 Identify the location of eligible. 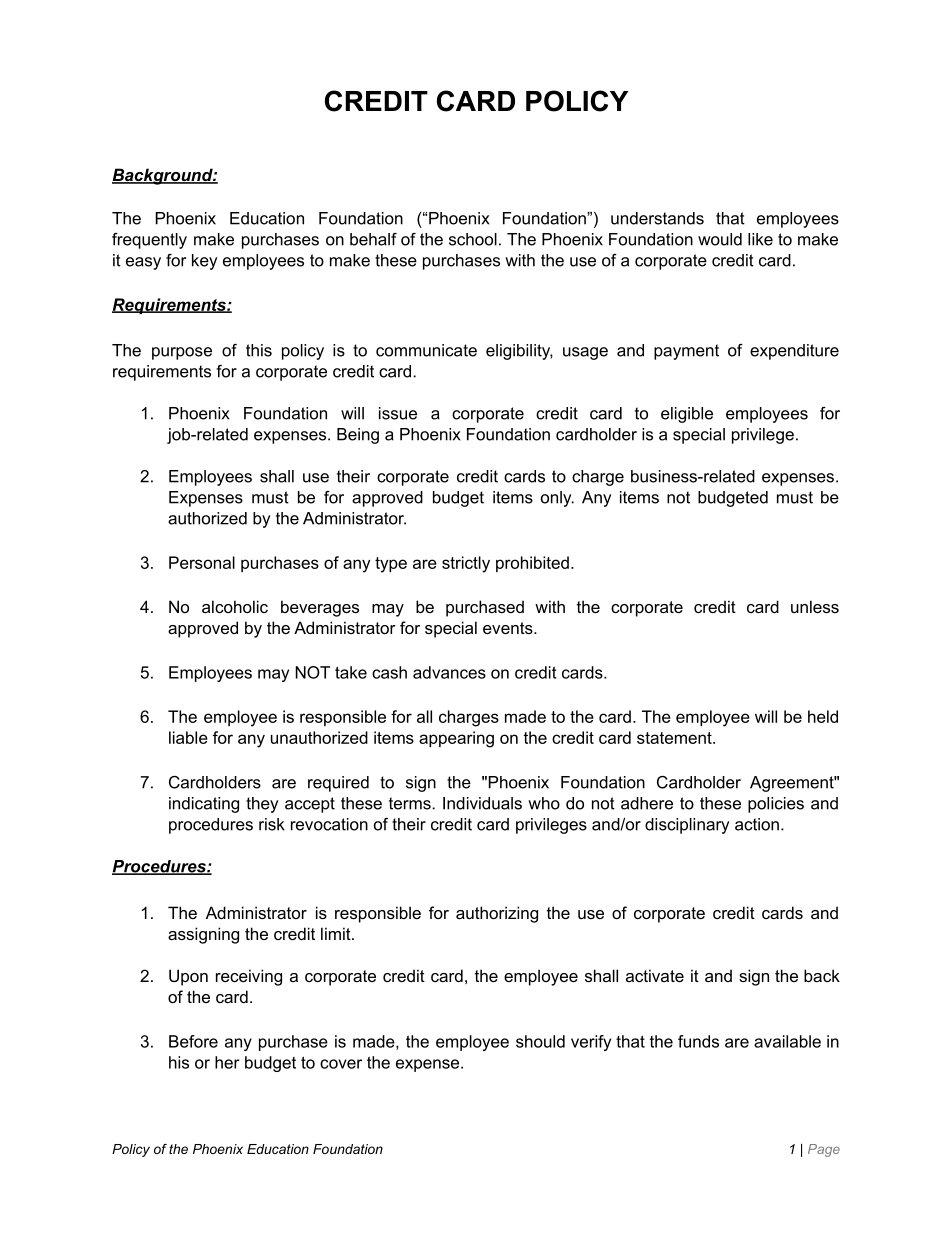
(687, 415).
